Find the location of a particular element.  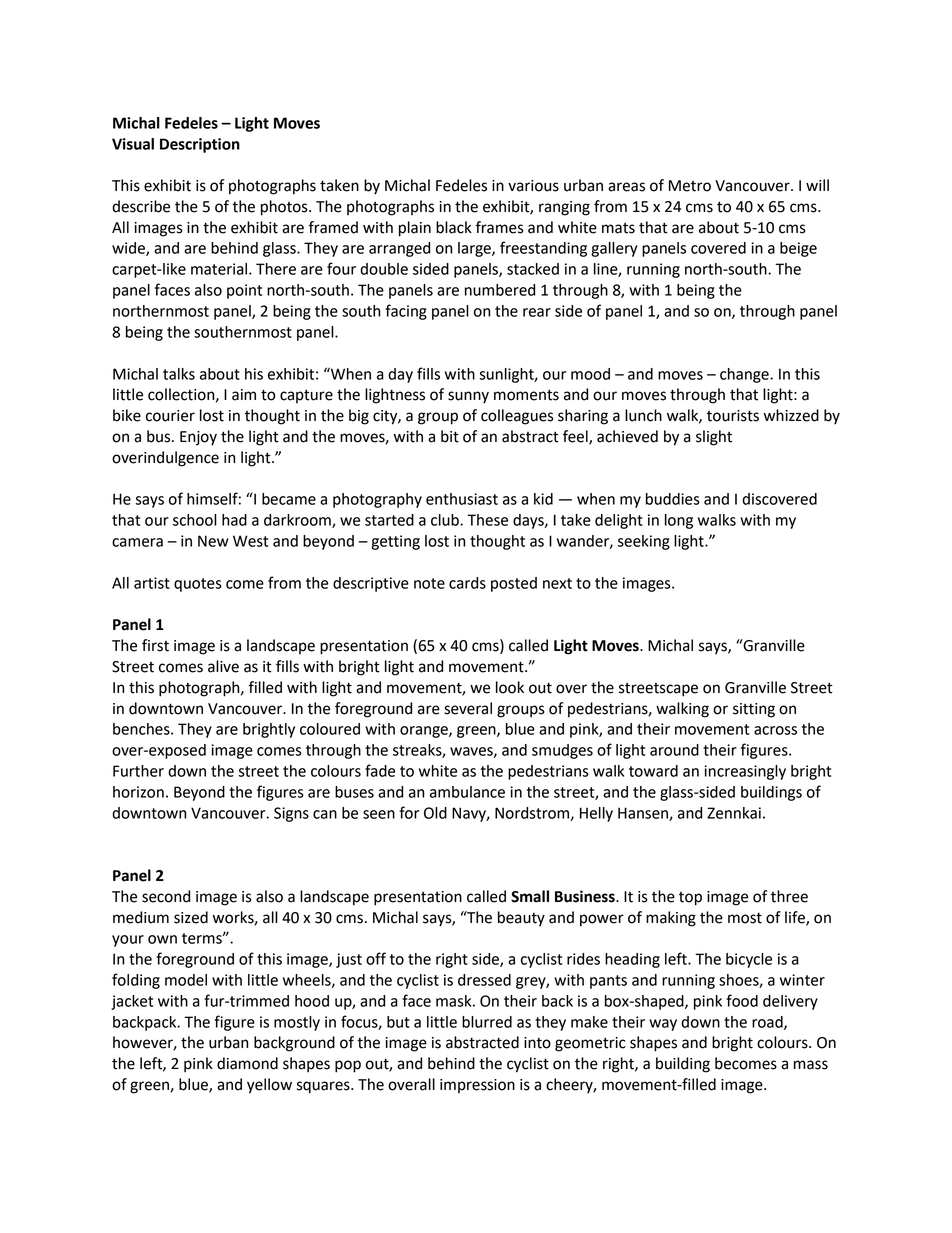

tourists is located at coordinates (733, 416).
